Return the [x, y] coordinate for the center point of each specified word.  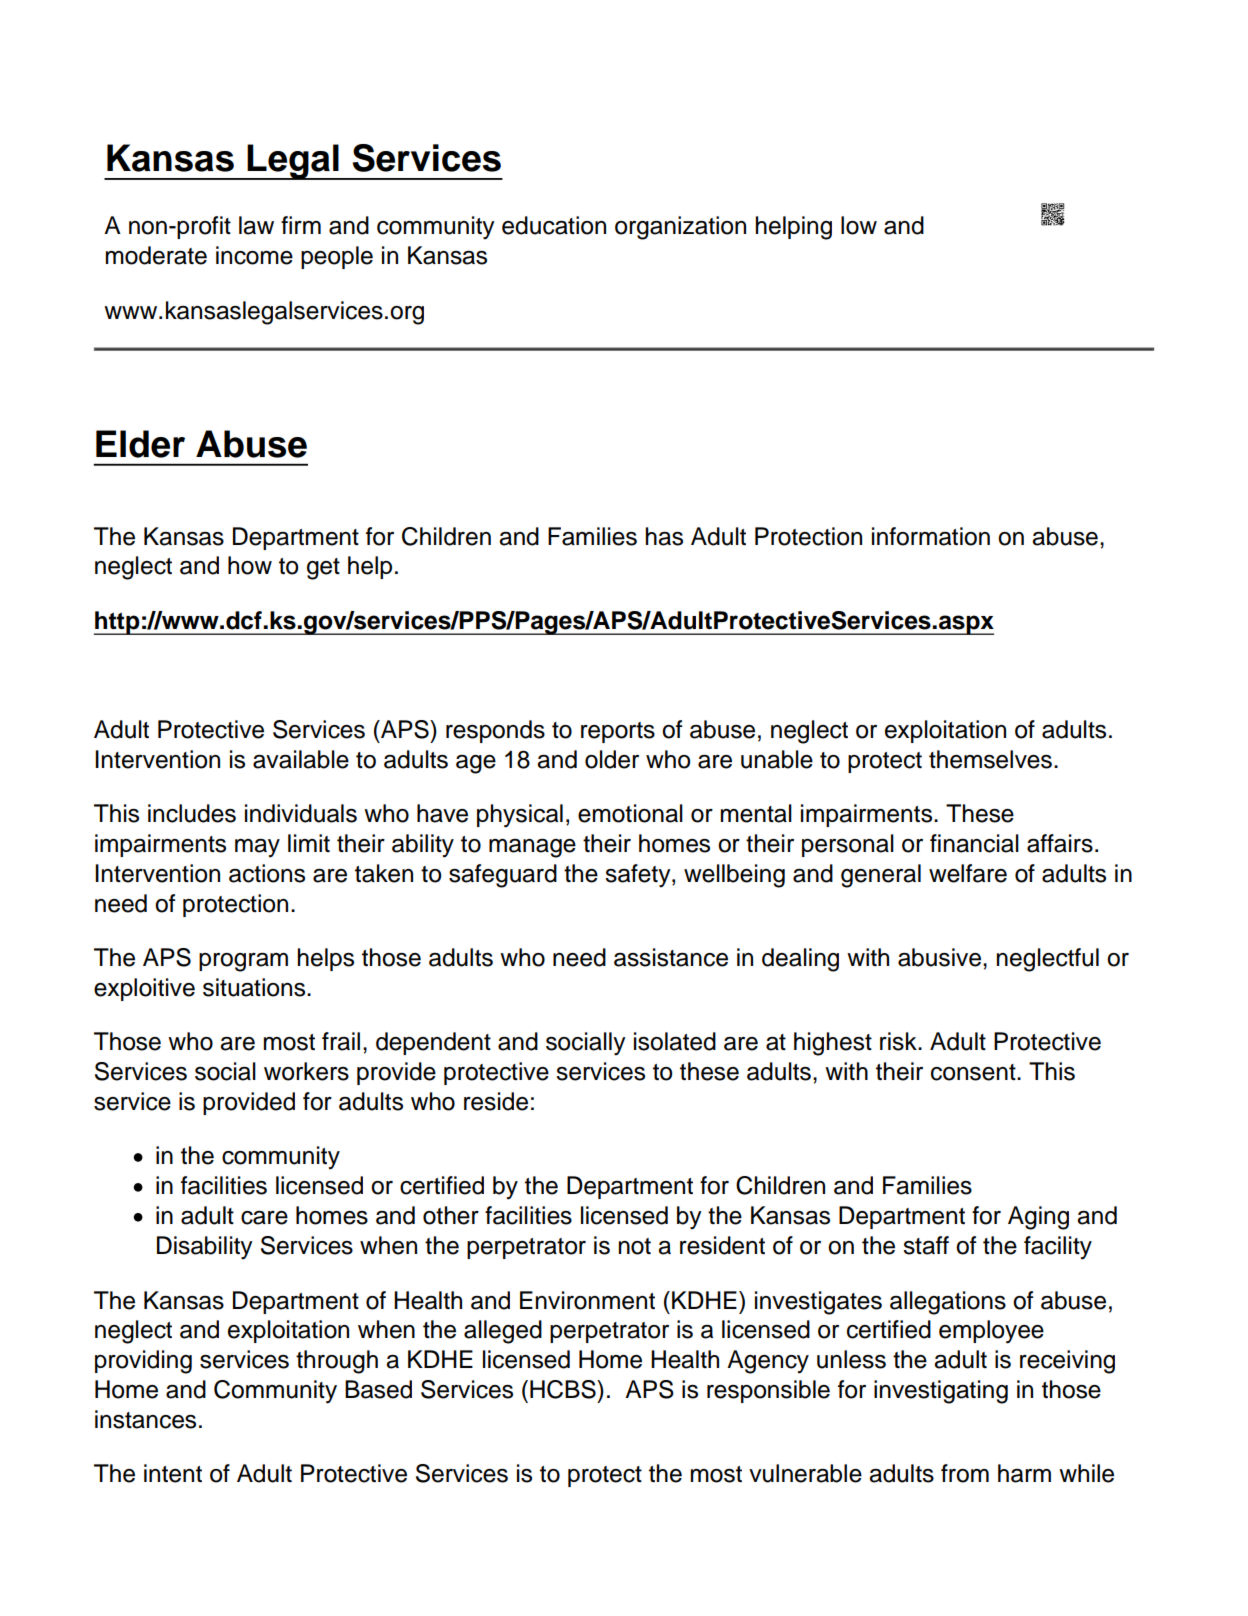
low [859, 225]
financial [974, 843]
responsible [768, 1391]
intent [173, 1473]
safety [639, 876]
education [554, 225]
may [257, 848]
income [254, 255]
